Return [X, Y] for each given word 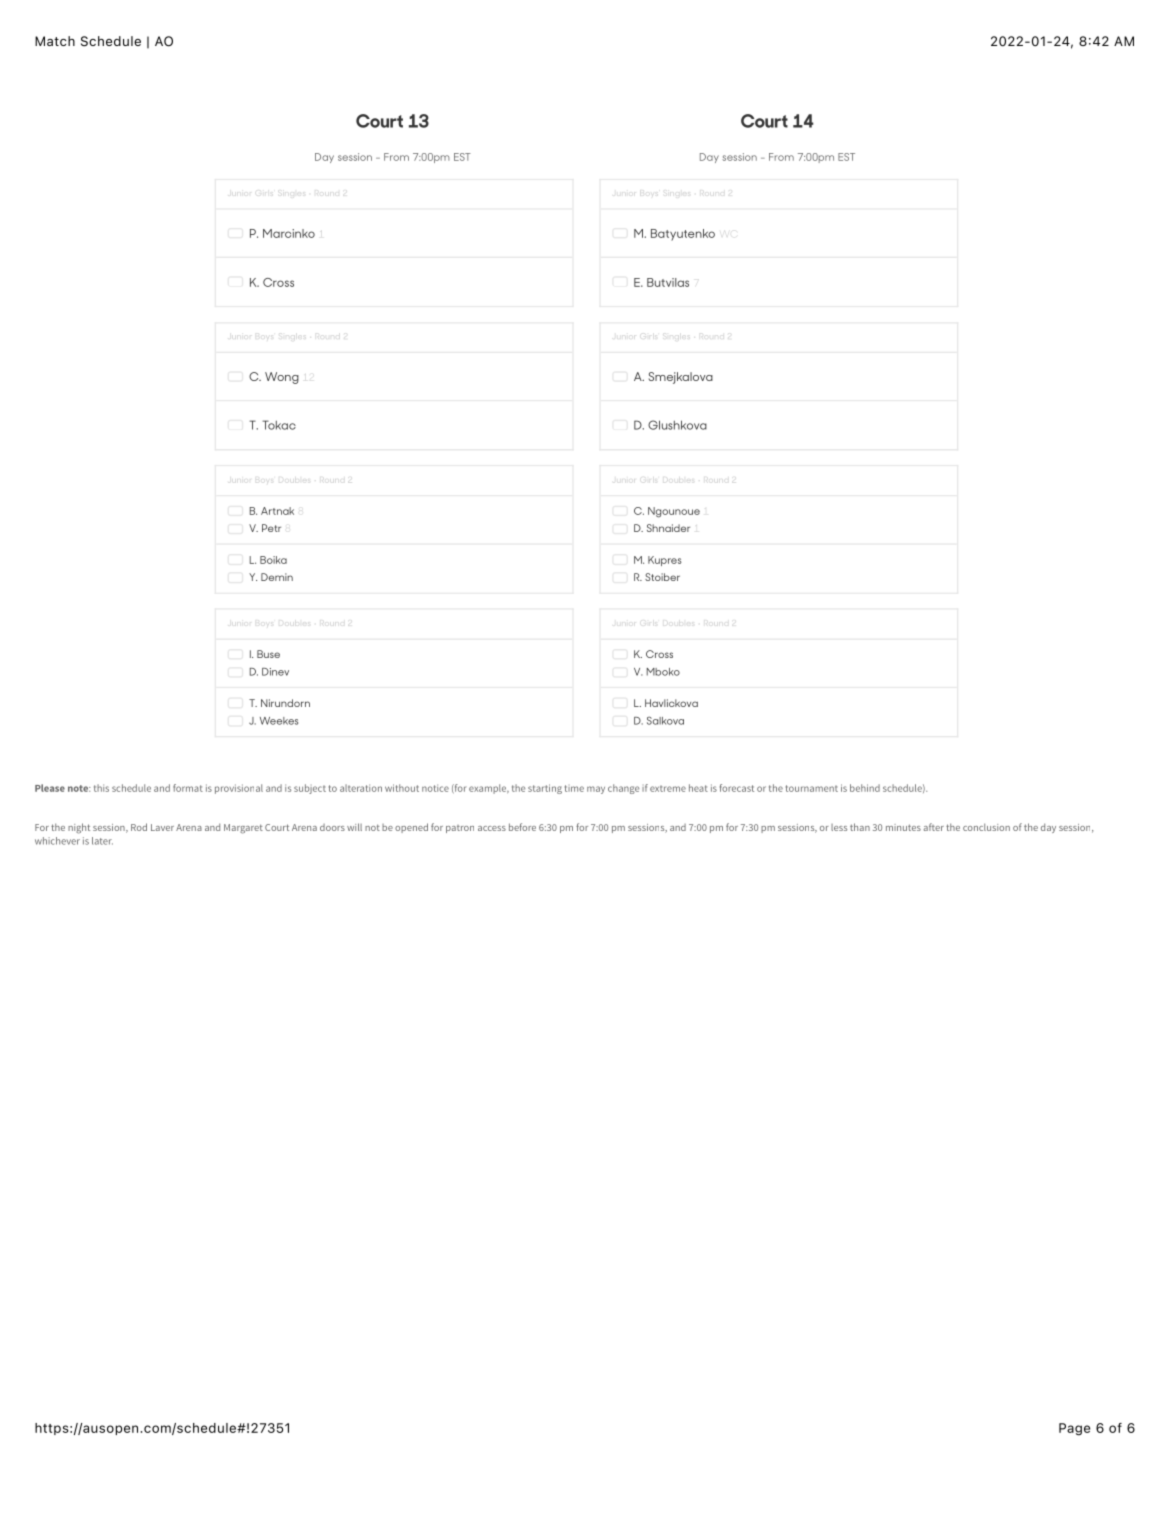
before [522, 827]
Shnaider [668, 528]
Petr [271, 528]
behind [865, 788]
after [933, 827]
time [574, 788]
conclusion [986, 827]
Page [1074, 1429]
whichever [57, 841]
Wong [282, 378]
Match [55, 41]
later [102, 841]
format [188, 788]
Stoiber [662, 577]
